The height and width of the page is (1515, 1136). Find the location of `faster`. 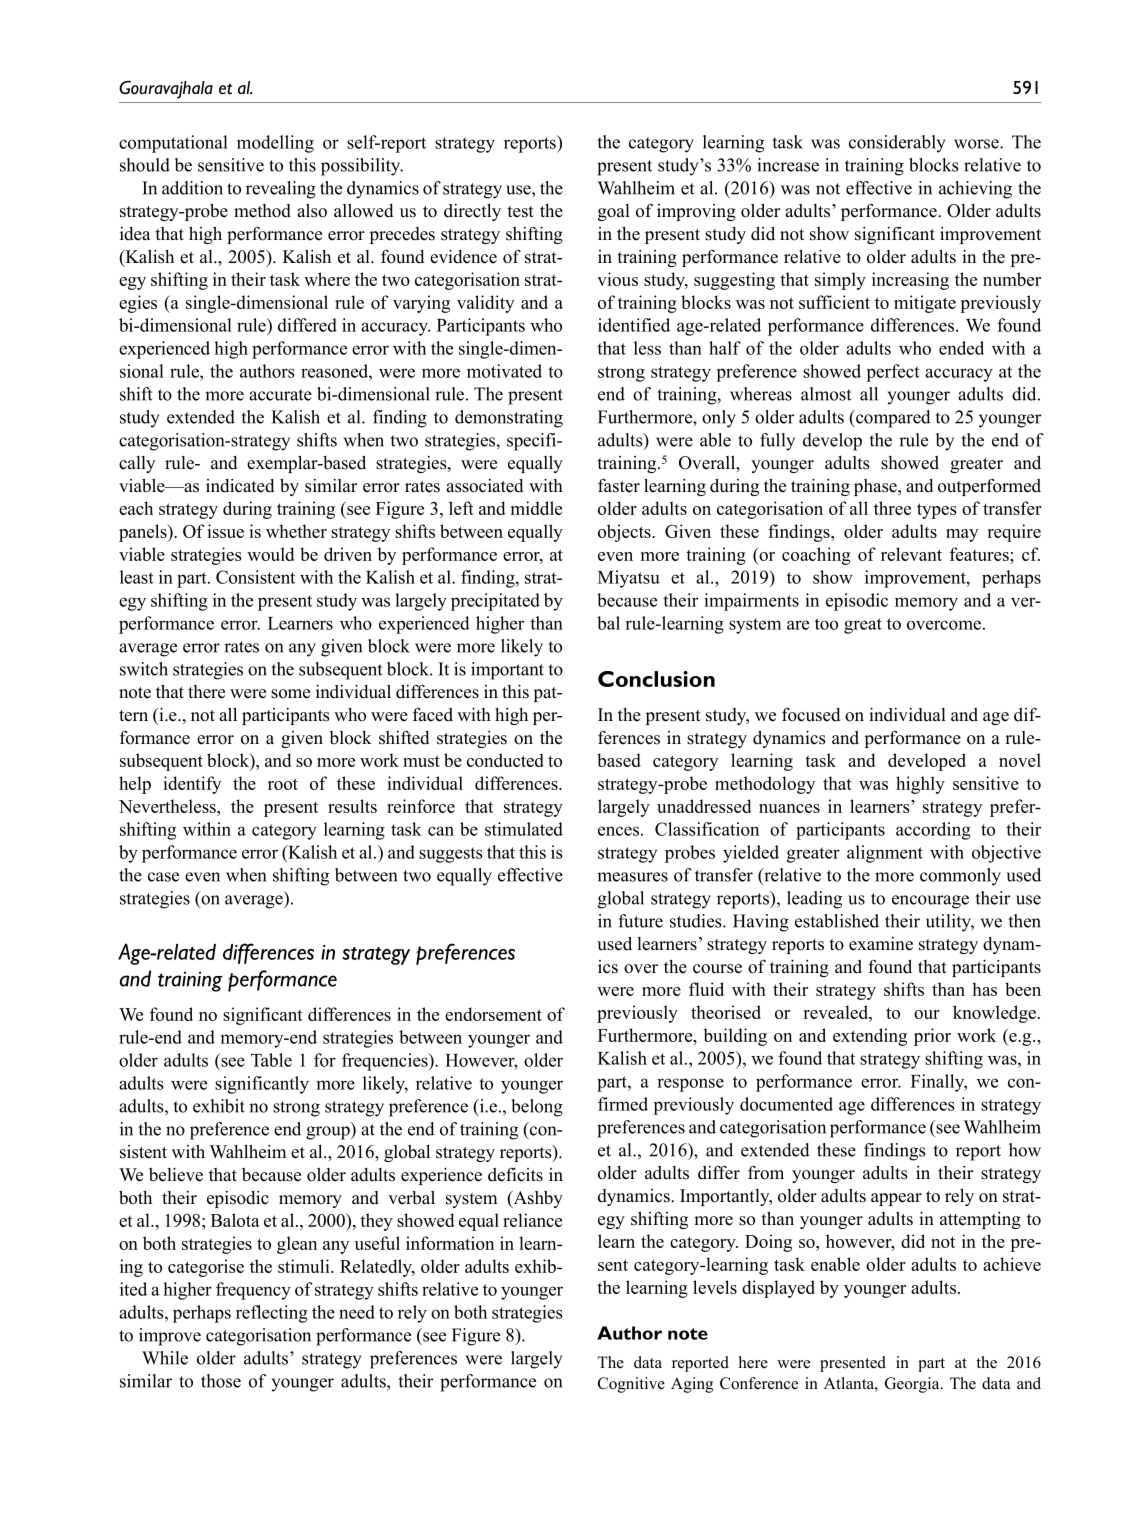

faster is located at coordinates (619, 485).
